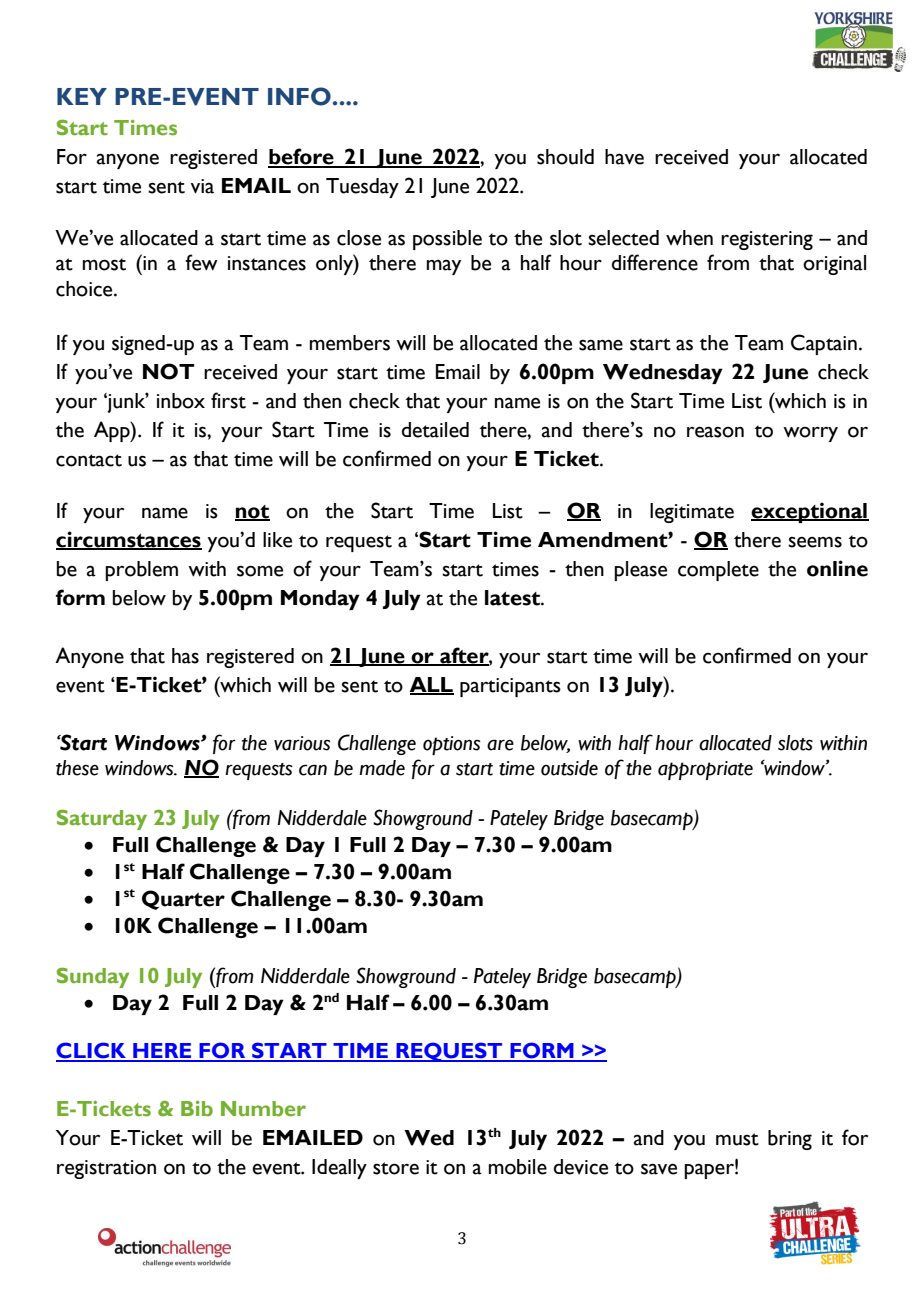 Image resolution: width=924 pixels, height=1308 pixels. Describe the element at coordinates (715, 432) in the document. I see `reason` at that location.
